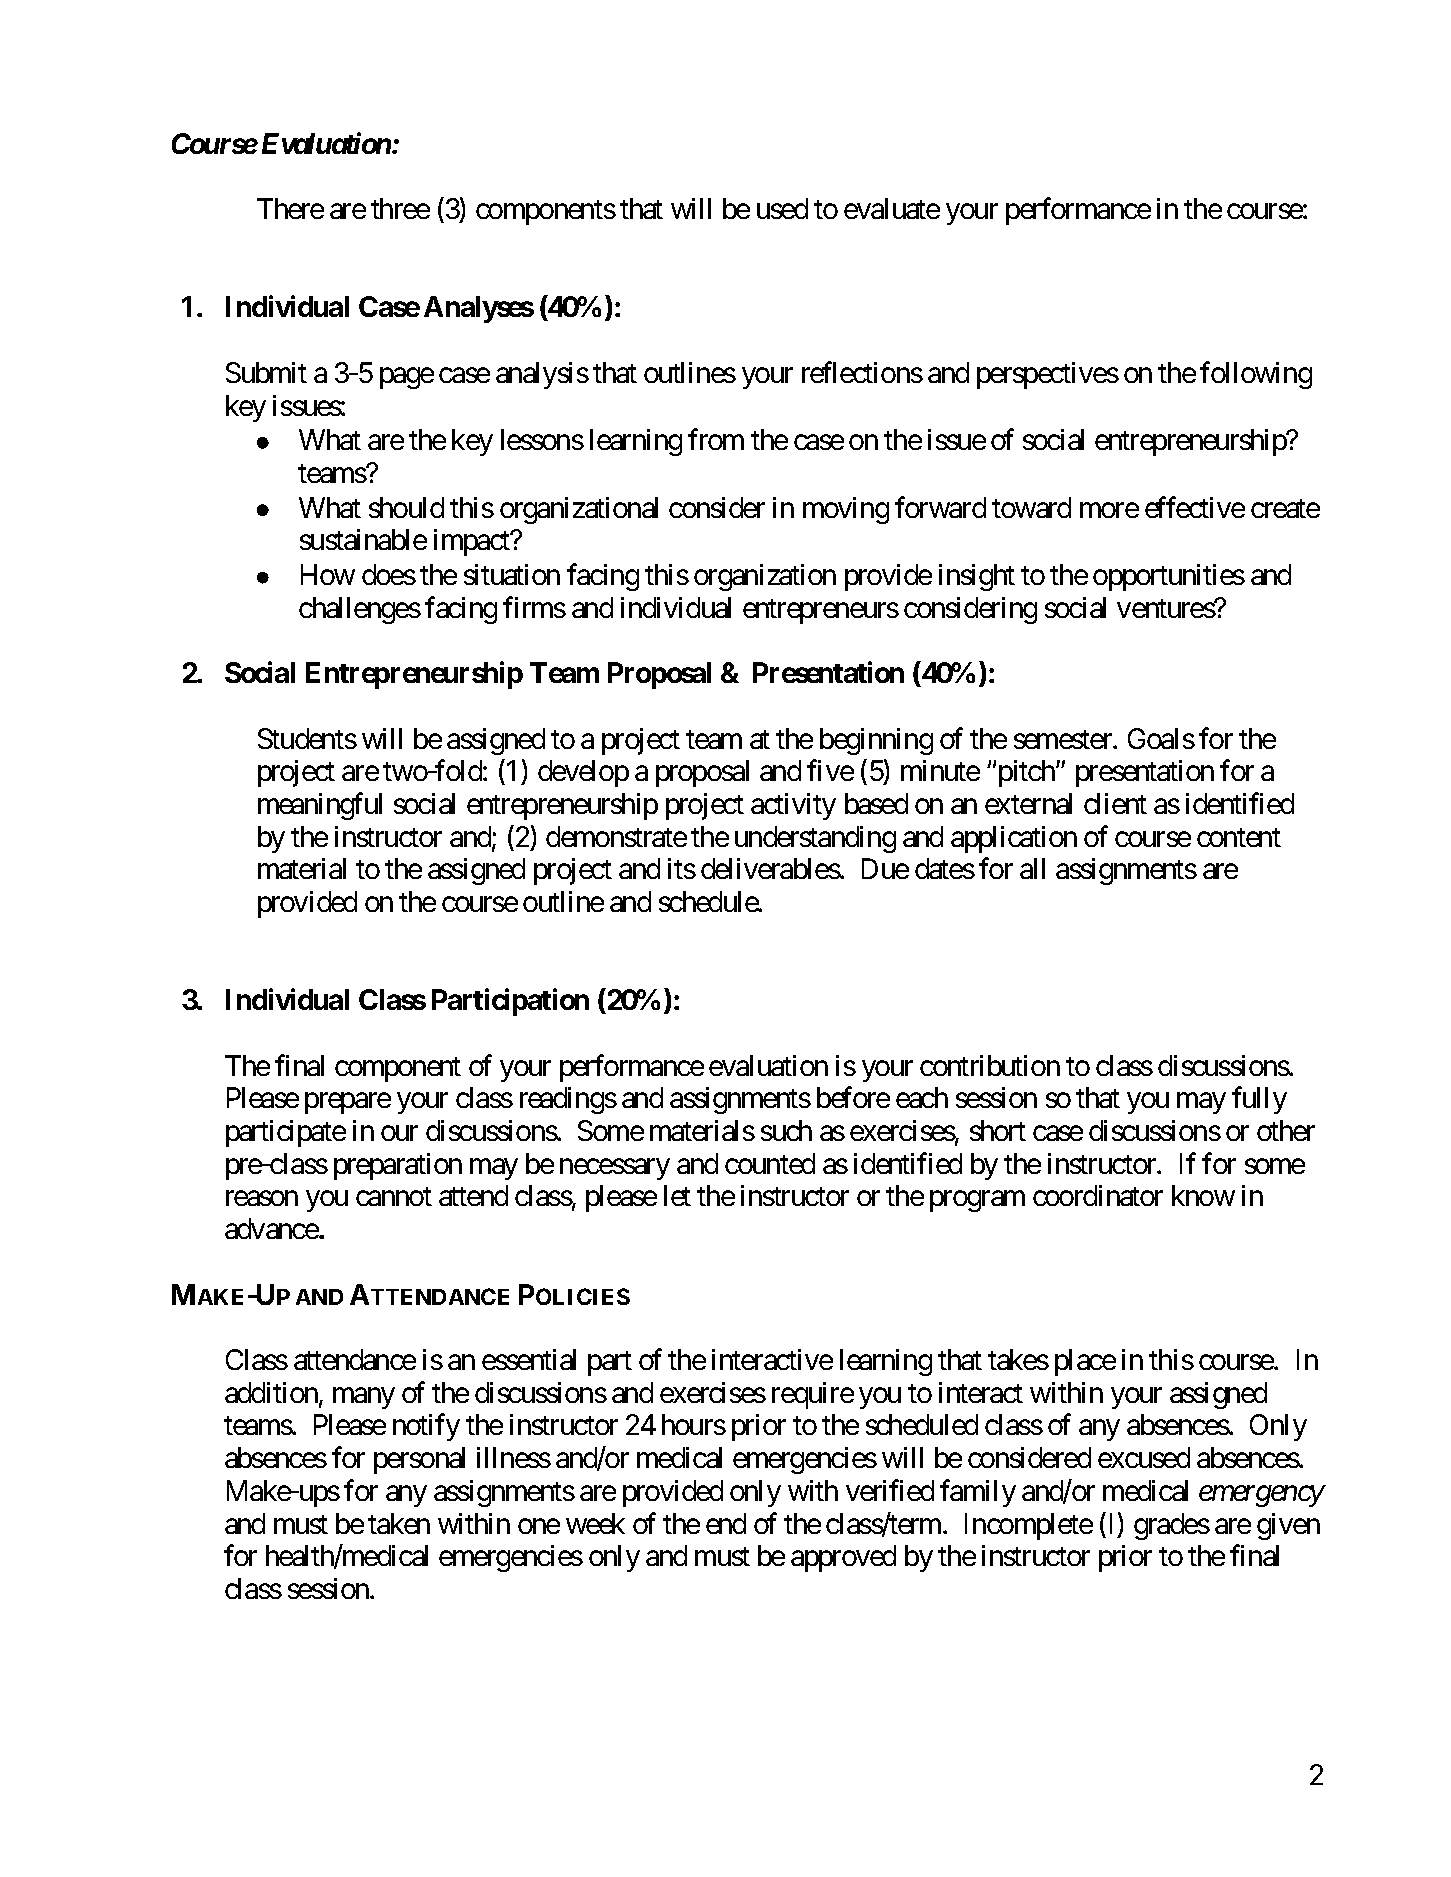 This screenshot has height=1877, width=1451. What do you see at coordinates (1115, 803) in the screenshot?
I see `client` at bounding box center [1115, 803].
